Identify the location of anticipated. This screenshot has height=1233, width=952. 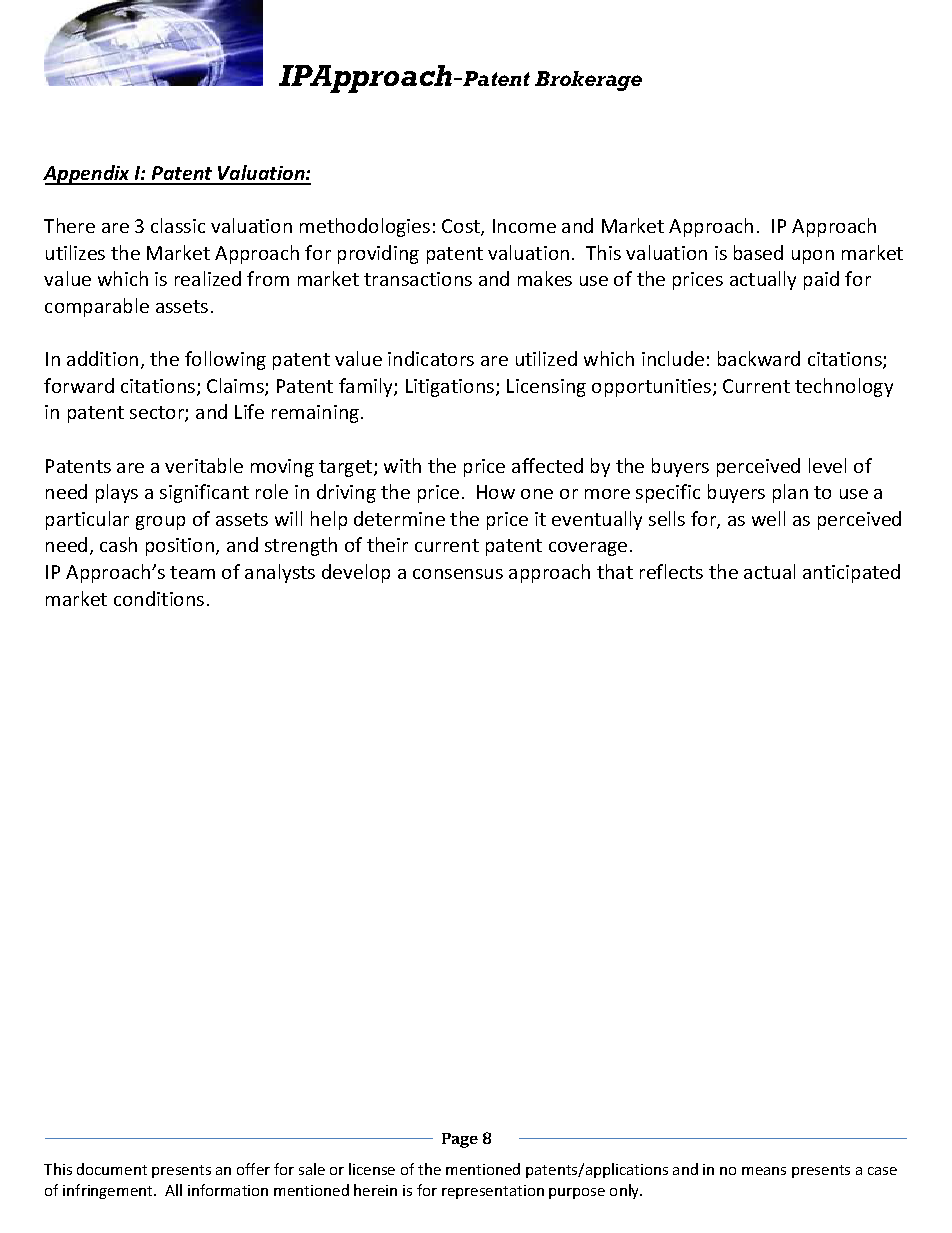
(851, 573).
